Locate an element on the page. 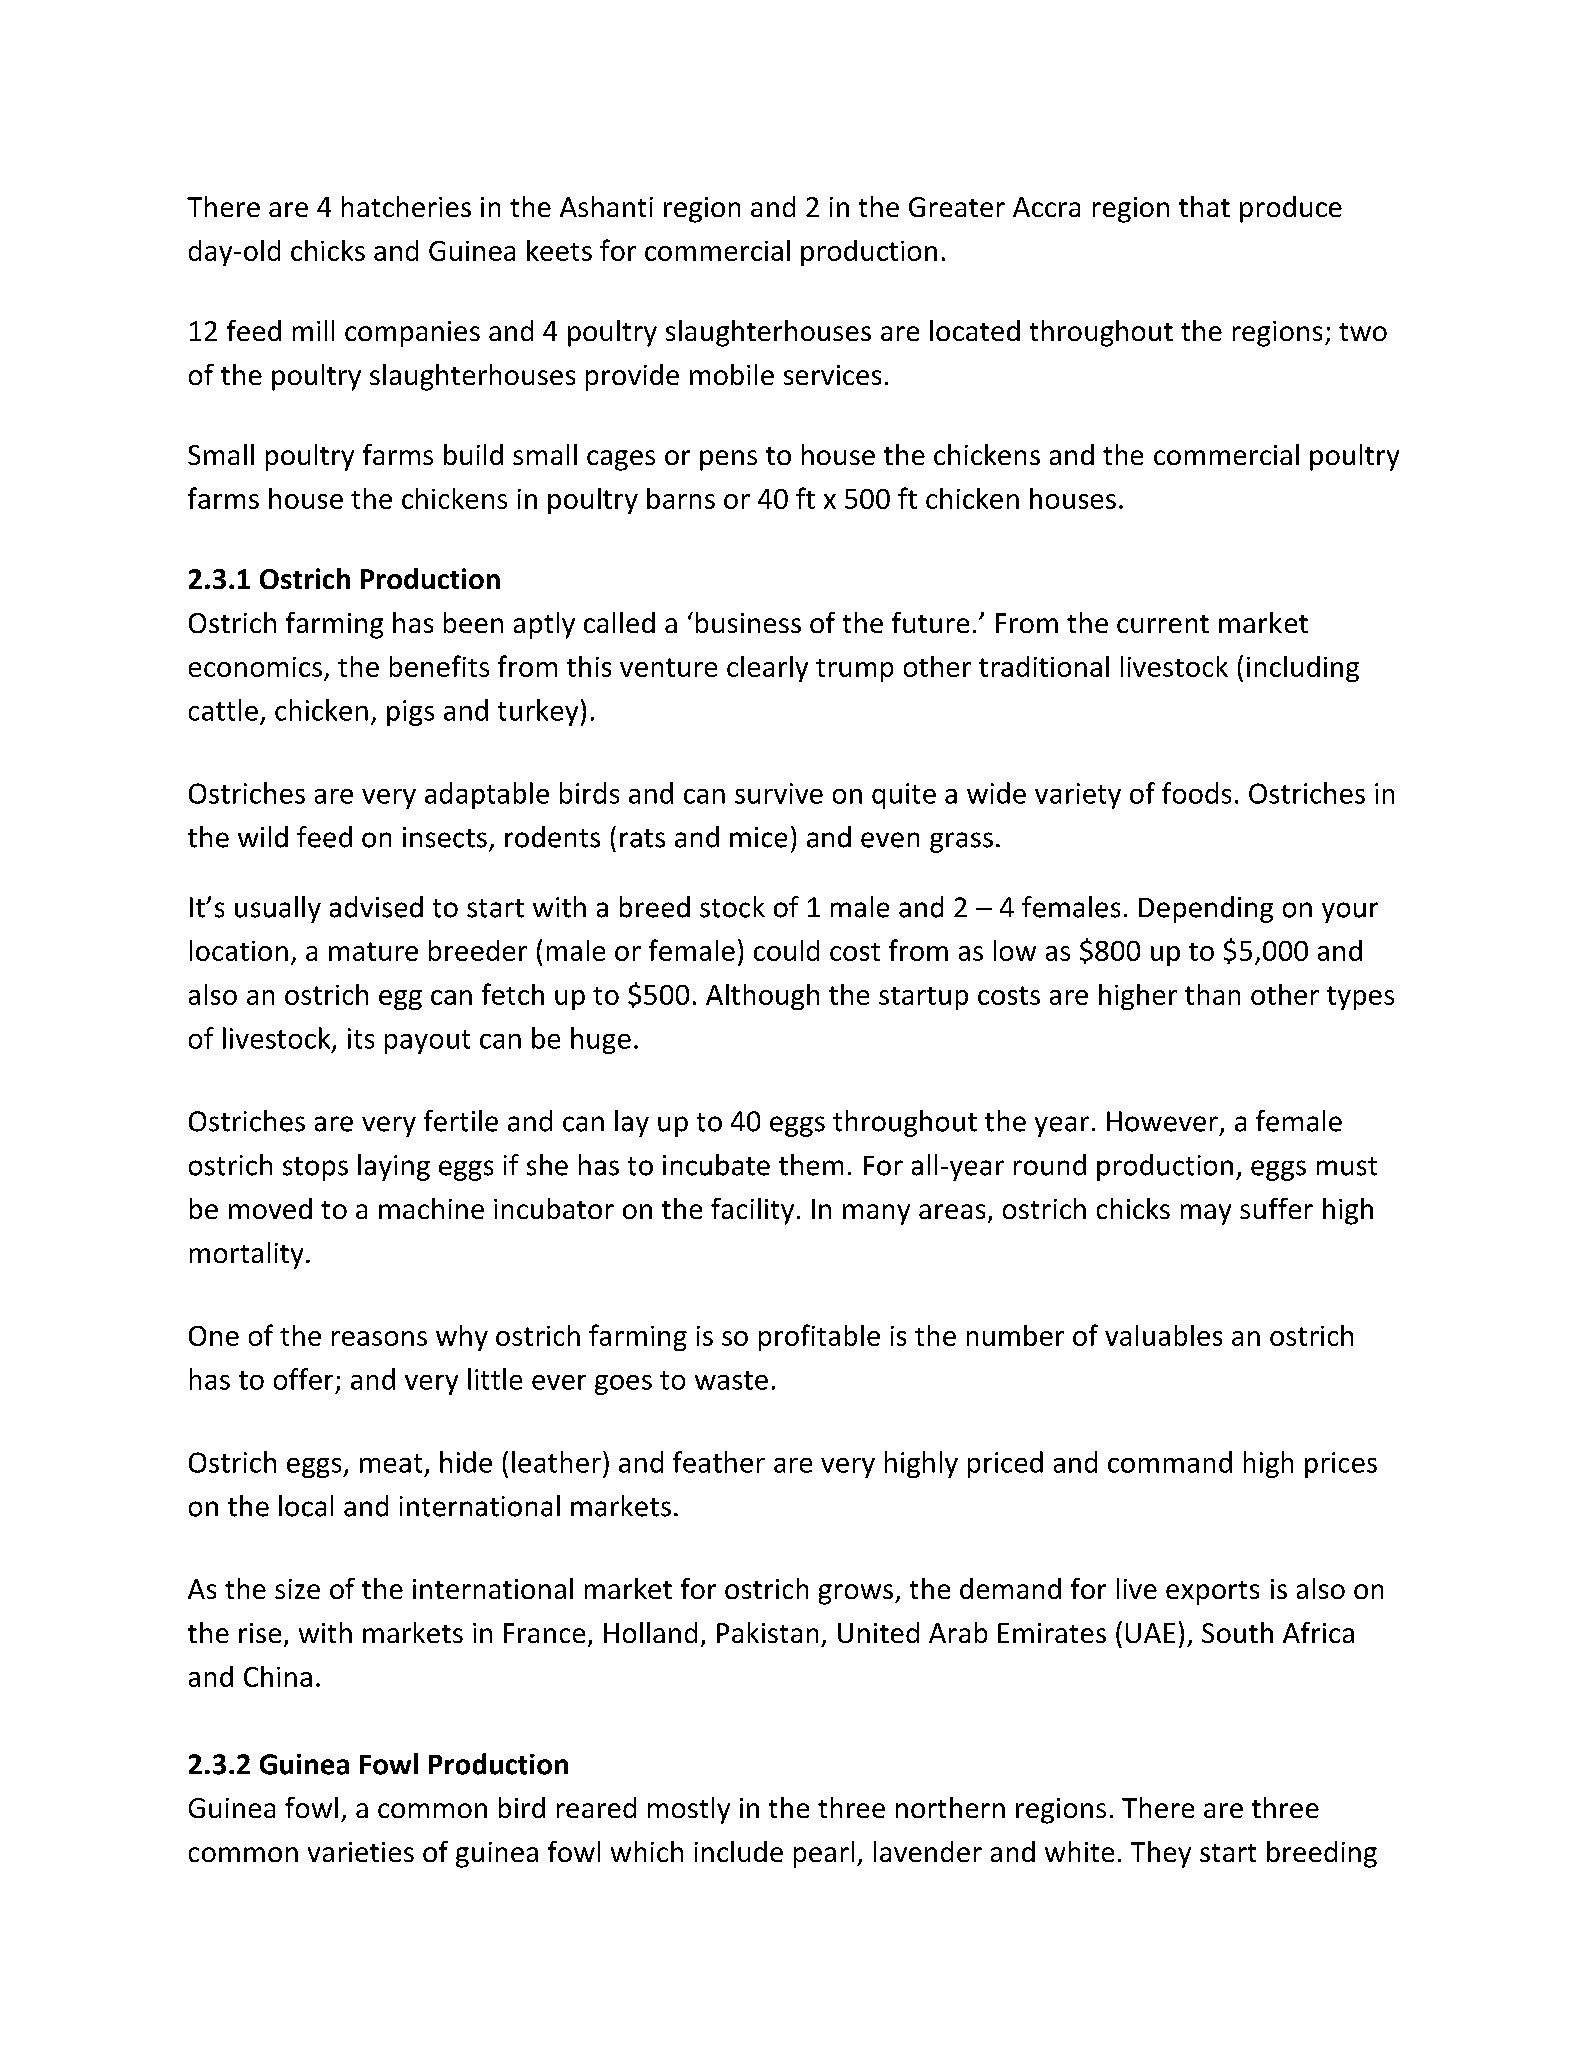 The image size is (1592, 2060). that is located at coordinates (1204, 206).
